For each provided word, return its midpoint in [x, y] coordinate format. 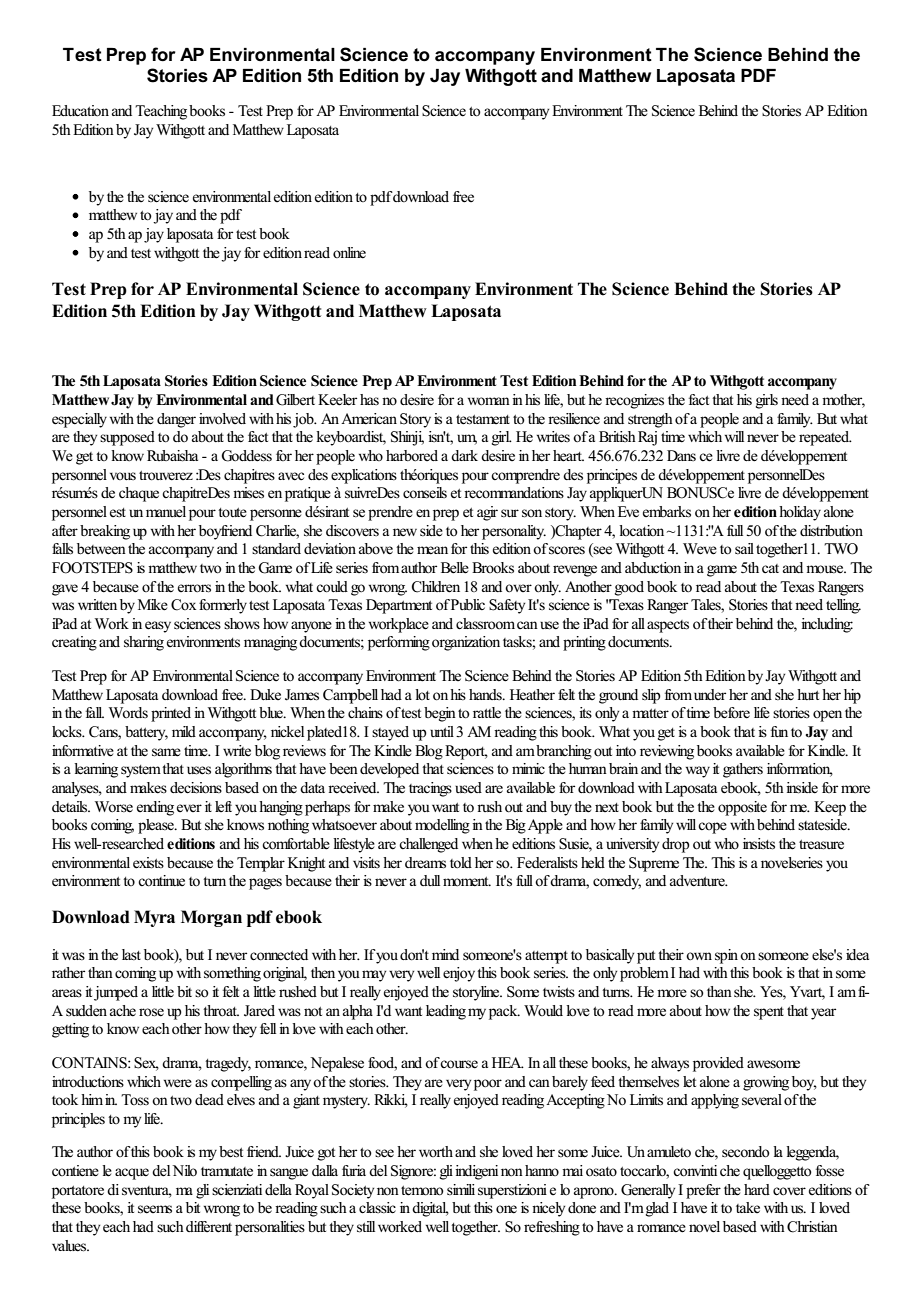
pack [504, 1012]
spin [726, 956]
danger [176, 420]
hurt [808, 694]
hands [486, 694]
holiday [800, 513]
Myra [154, 918]
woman [489, 401]
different [209, 1227]
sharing [144, 643]
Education [80, 110]
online [349, 253]
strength [650, 420]
